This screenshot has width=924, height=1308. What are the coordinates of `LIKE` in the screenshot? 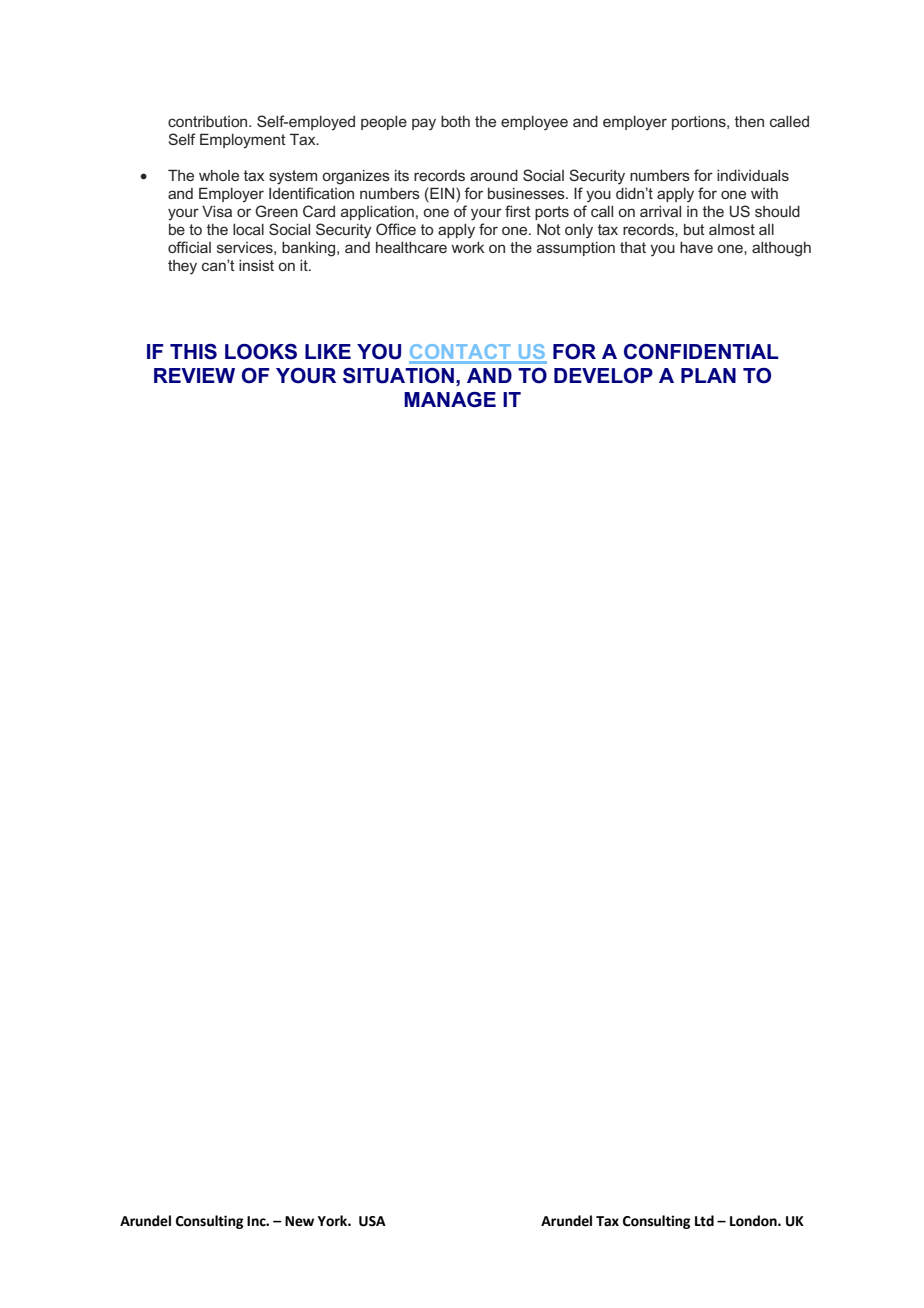 It's located at (328, 351).
